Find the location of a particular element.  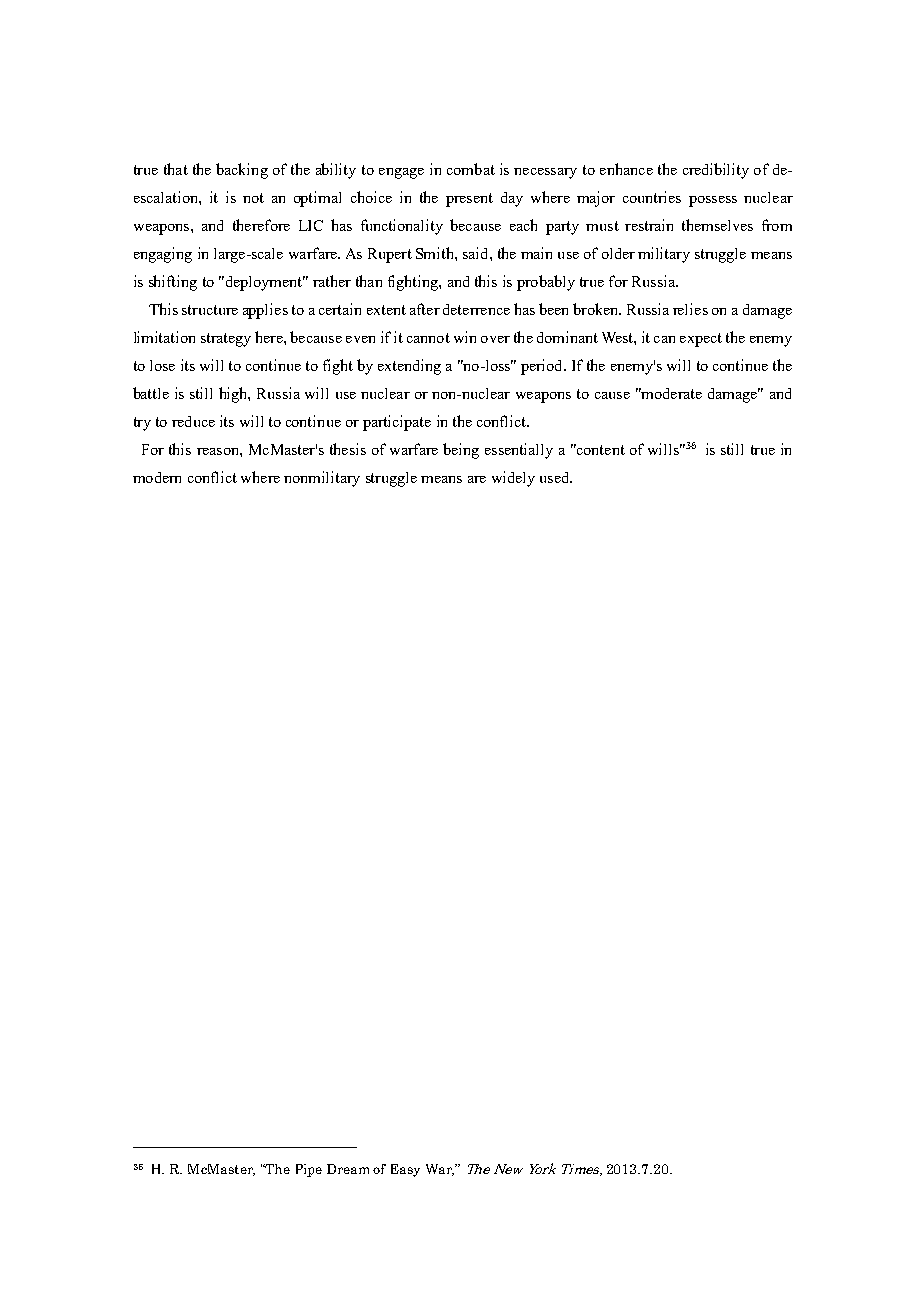

being is located at coordinates (461, 451).
